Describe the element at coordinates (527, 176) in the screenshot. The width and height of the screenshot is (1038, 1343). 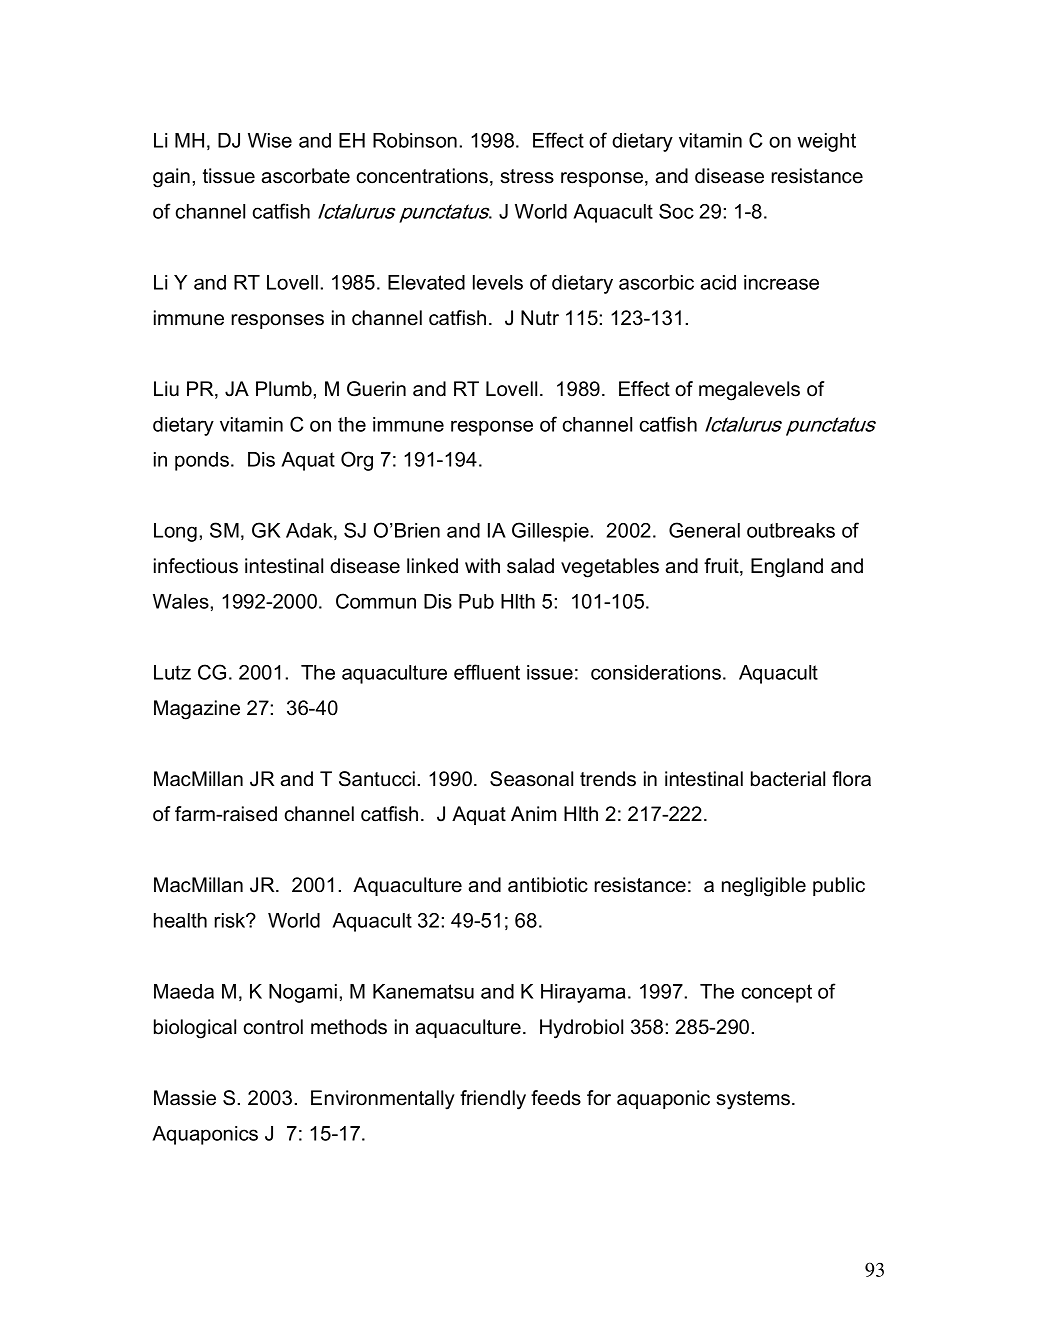
I see `stress` at that location.
